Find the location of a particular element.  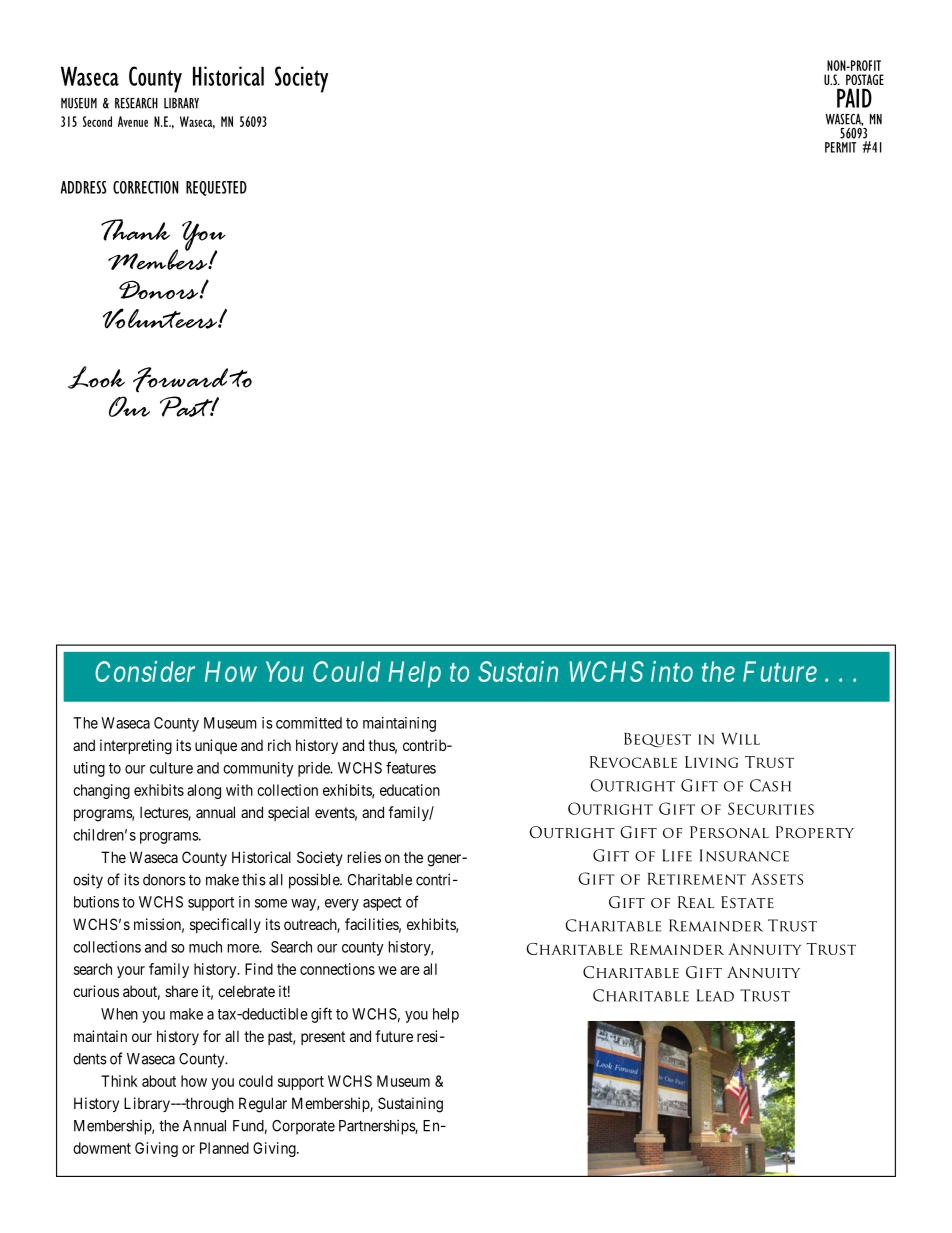

PERMIT is located at coordinates (840, 147).
